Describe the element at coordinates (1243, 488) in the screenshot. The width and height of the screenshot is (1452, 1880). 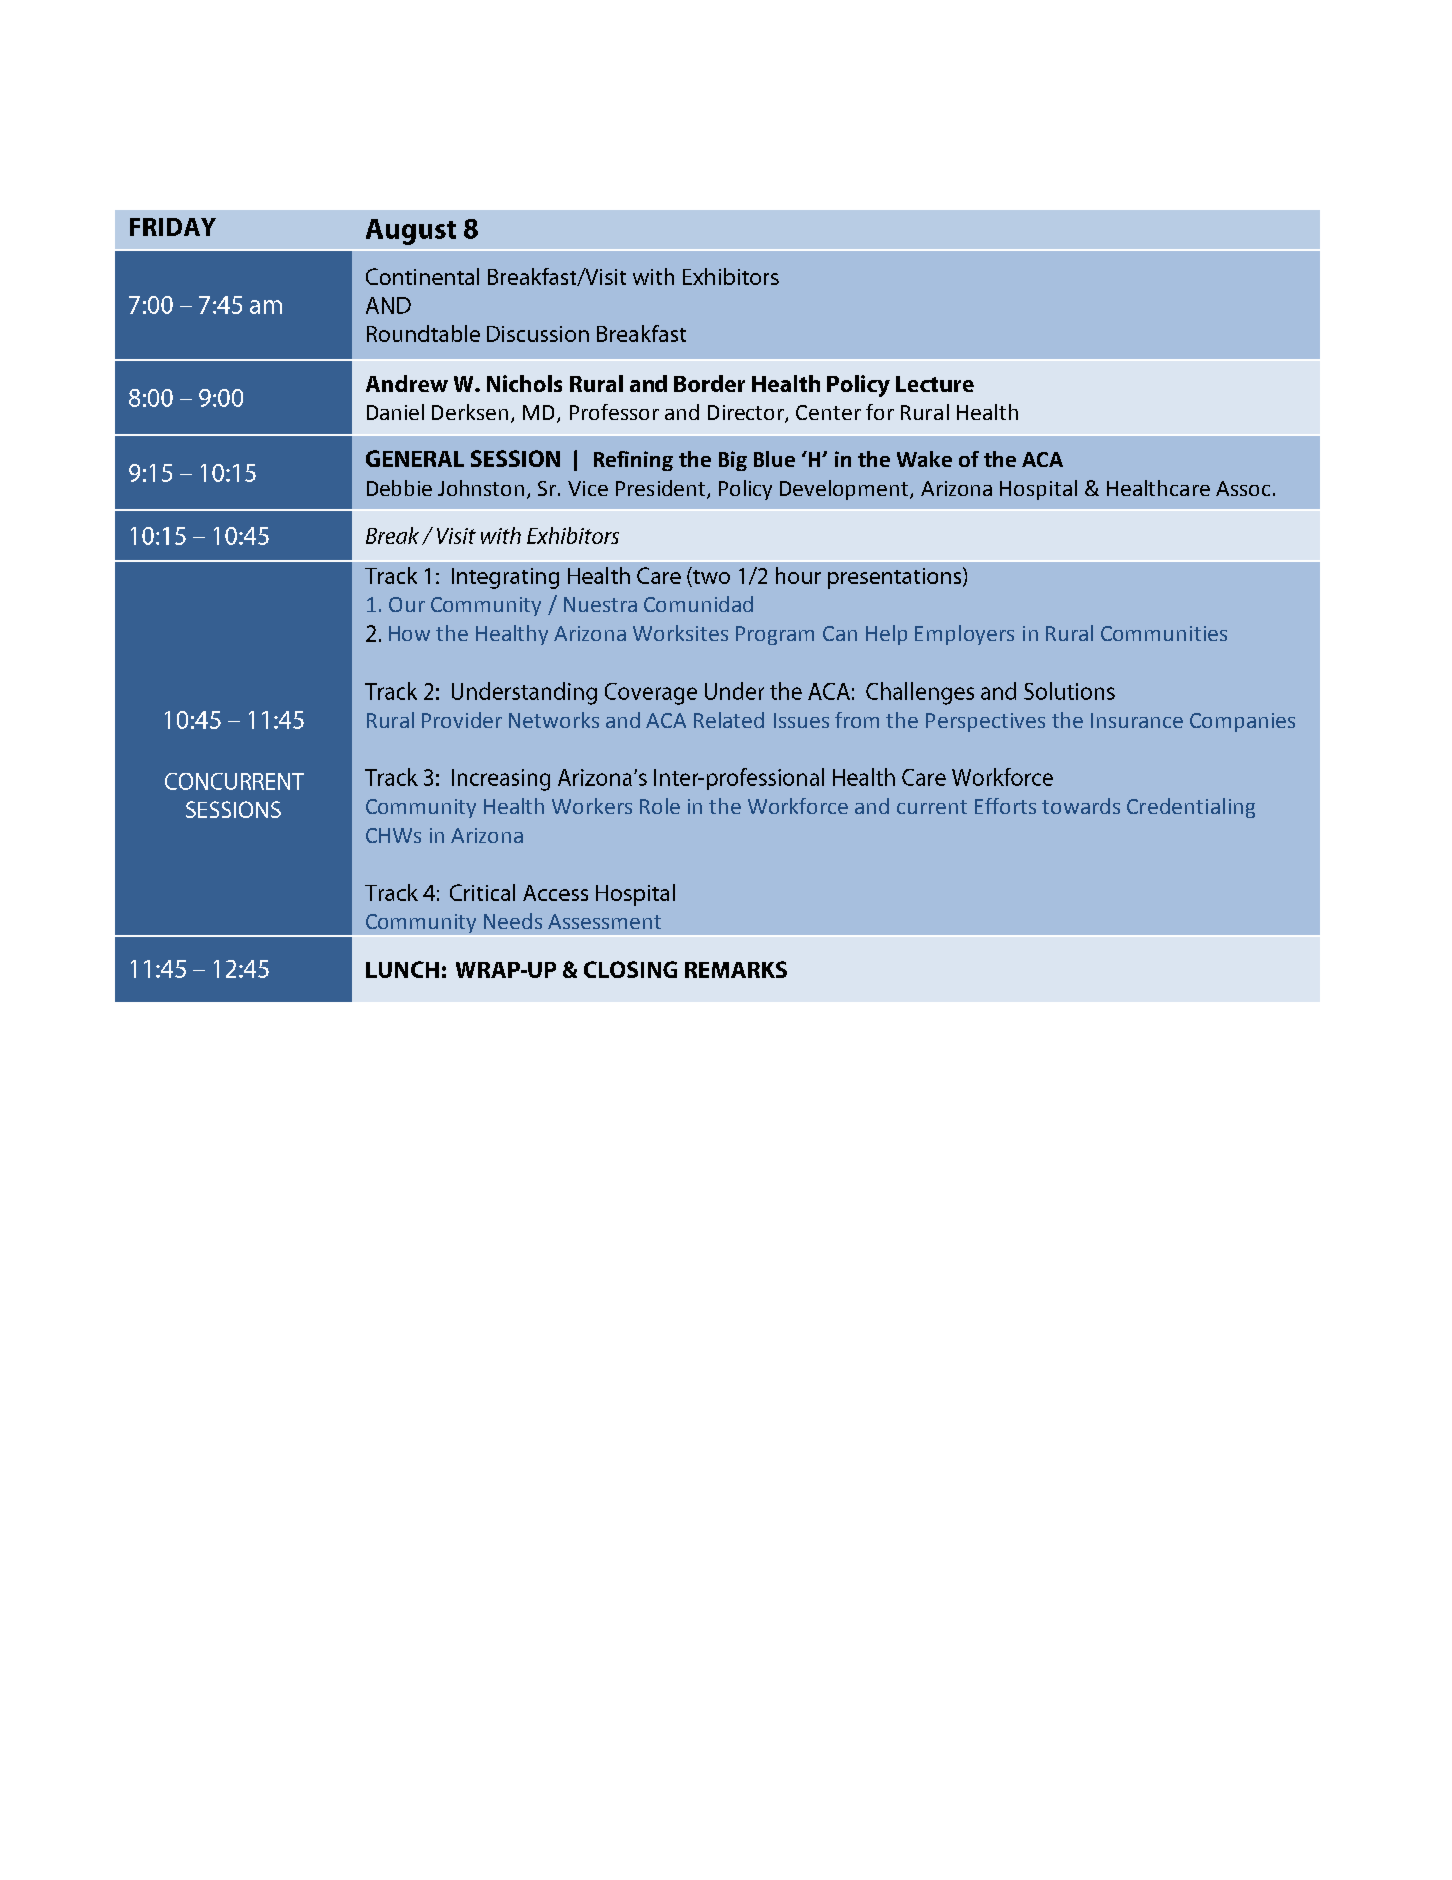
I see `Assoc` at that location.
